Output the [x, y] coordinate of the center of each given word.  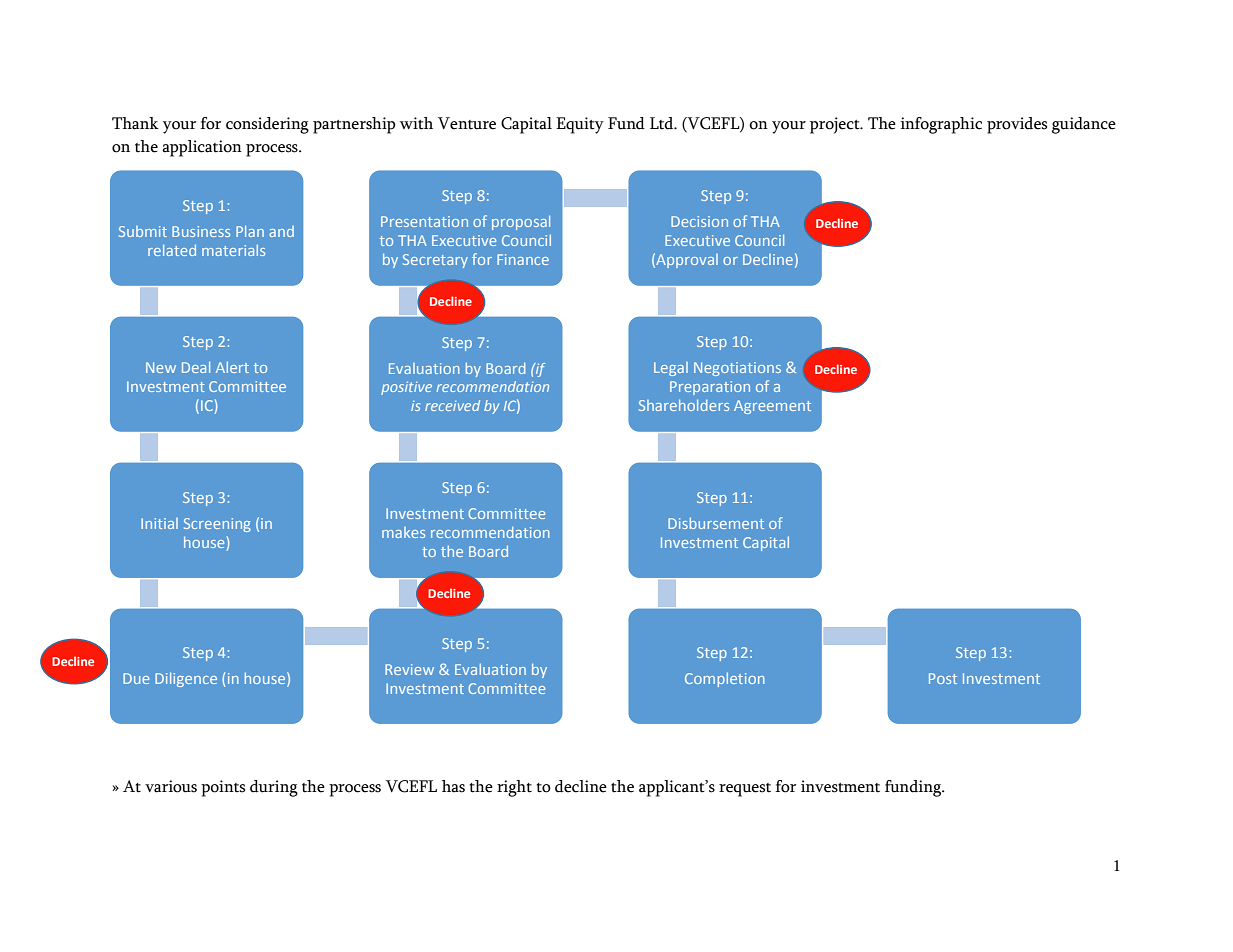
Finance [523, 259]
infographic [941, 125]
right [514, 788]
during [274, 788]
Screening [217, 525]
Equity [580, 125]
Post [943, 678]
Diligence [186, 679]
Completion [725, 679]
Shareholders [684, 405]
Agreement [772, 407]
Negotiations [737, 369]
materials [233, 250]
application [202, 148]
